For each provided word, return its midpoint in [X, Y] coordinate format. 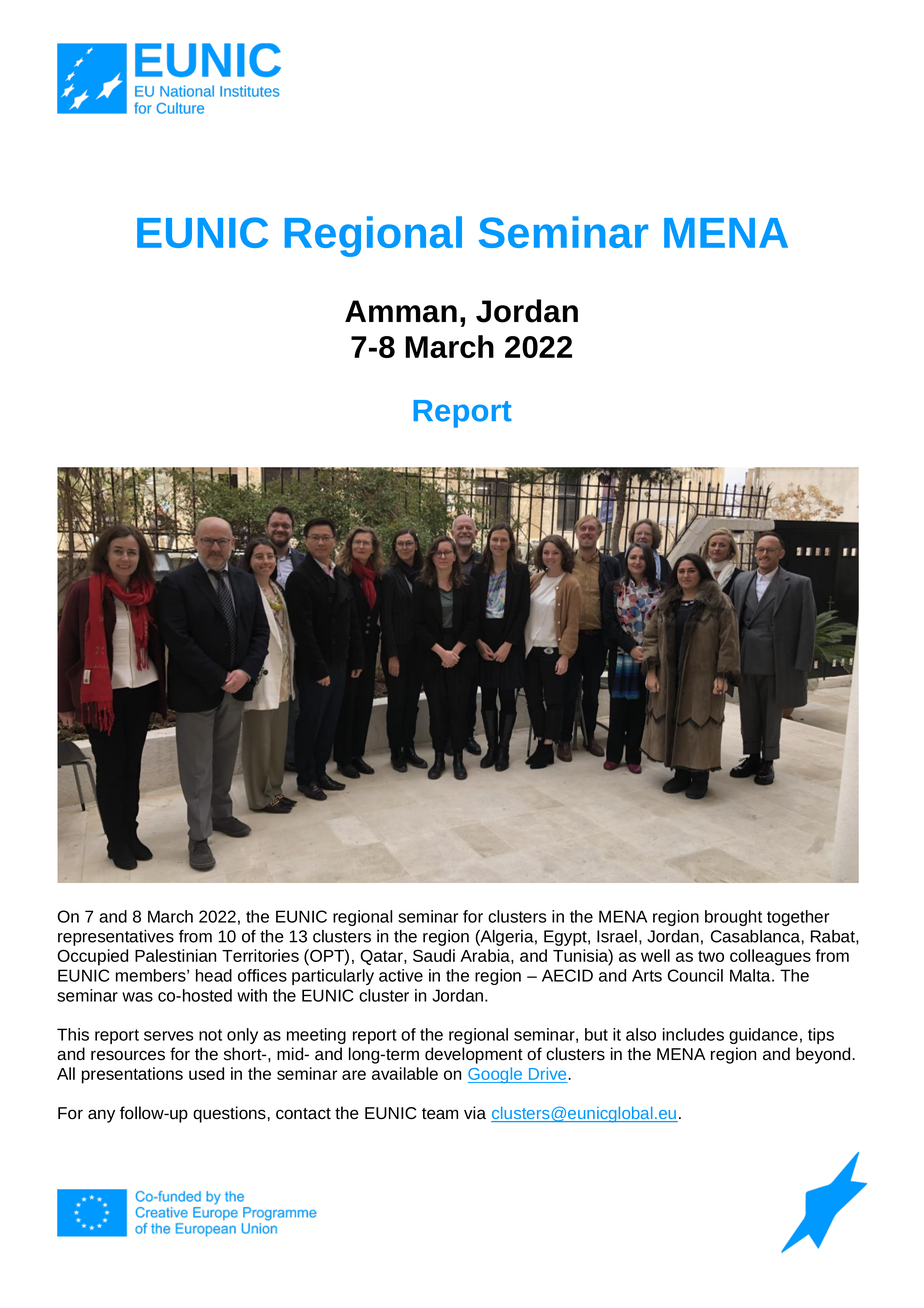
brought [733, 918]
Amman [401, 311]
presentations [132, 1075]
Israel [617, 936]
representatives [116, 938]
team [440, 1114]
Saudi [434, 955]
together [798, 918]
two [711, 956]
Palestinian [175, 955]
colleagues [770, 957]
